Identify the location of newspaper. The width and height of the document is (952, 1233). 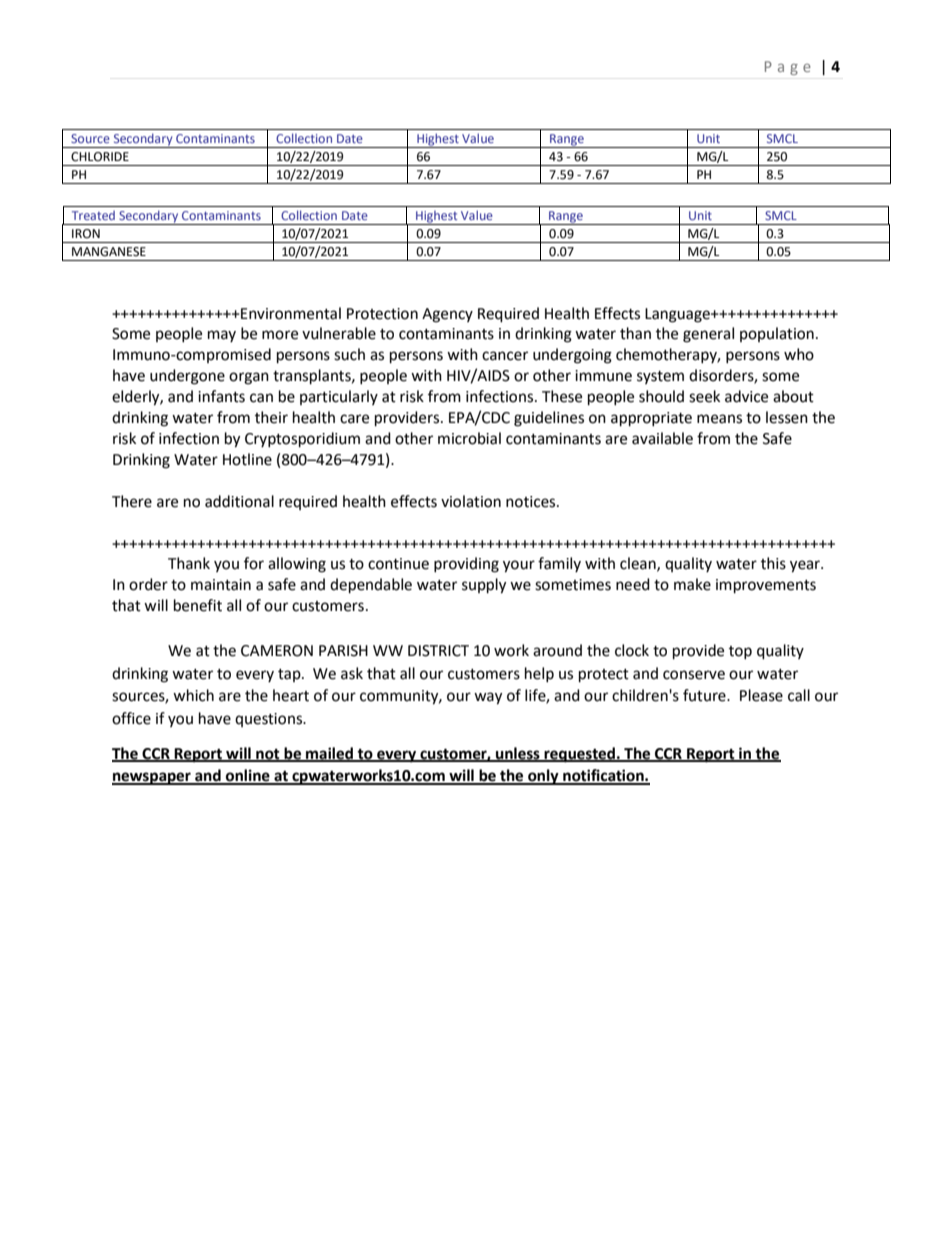
(152, 778).
